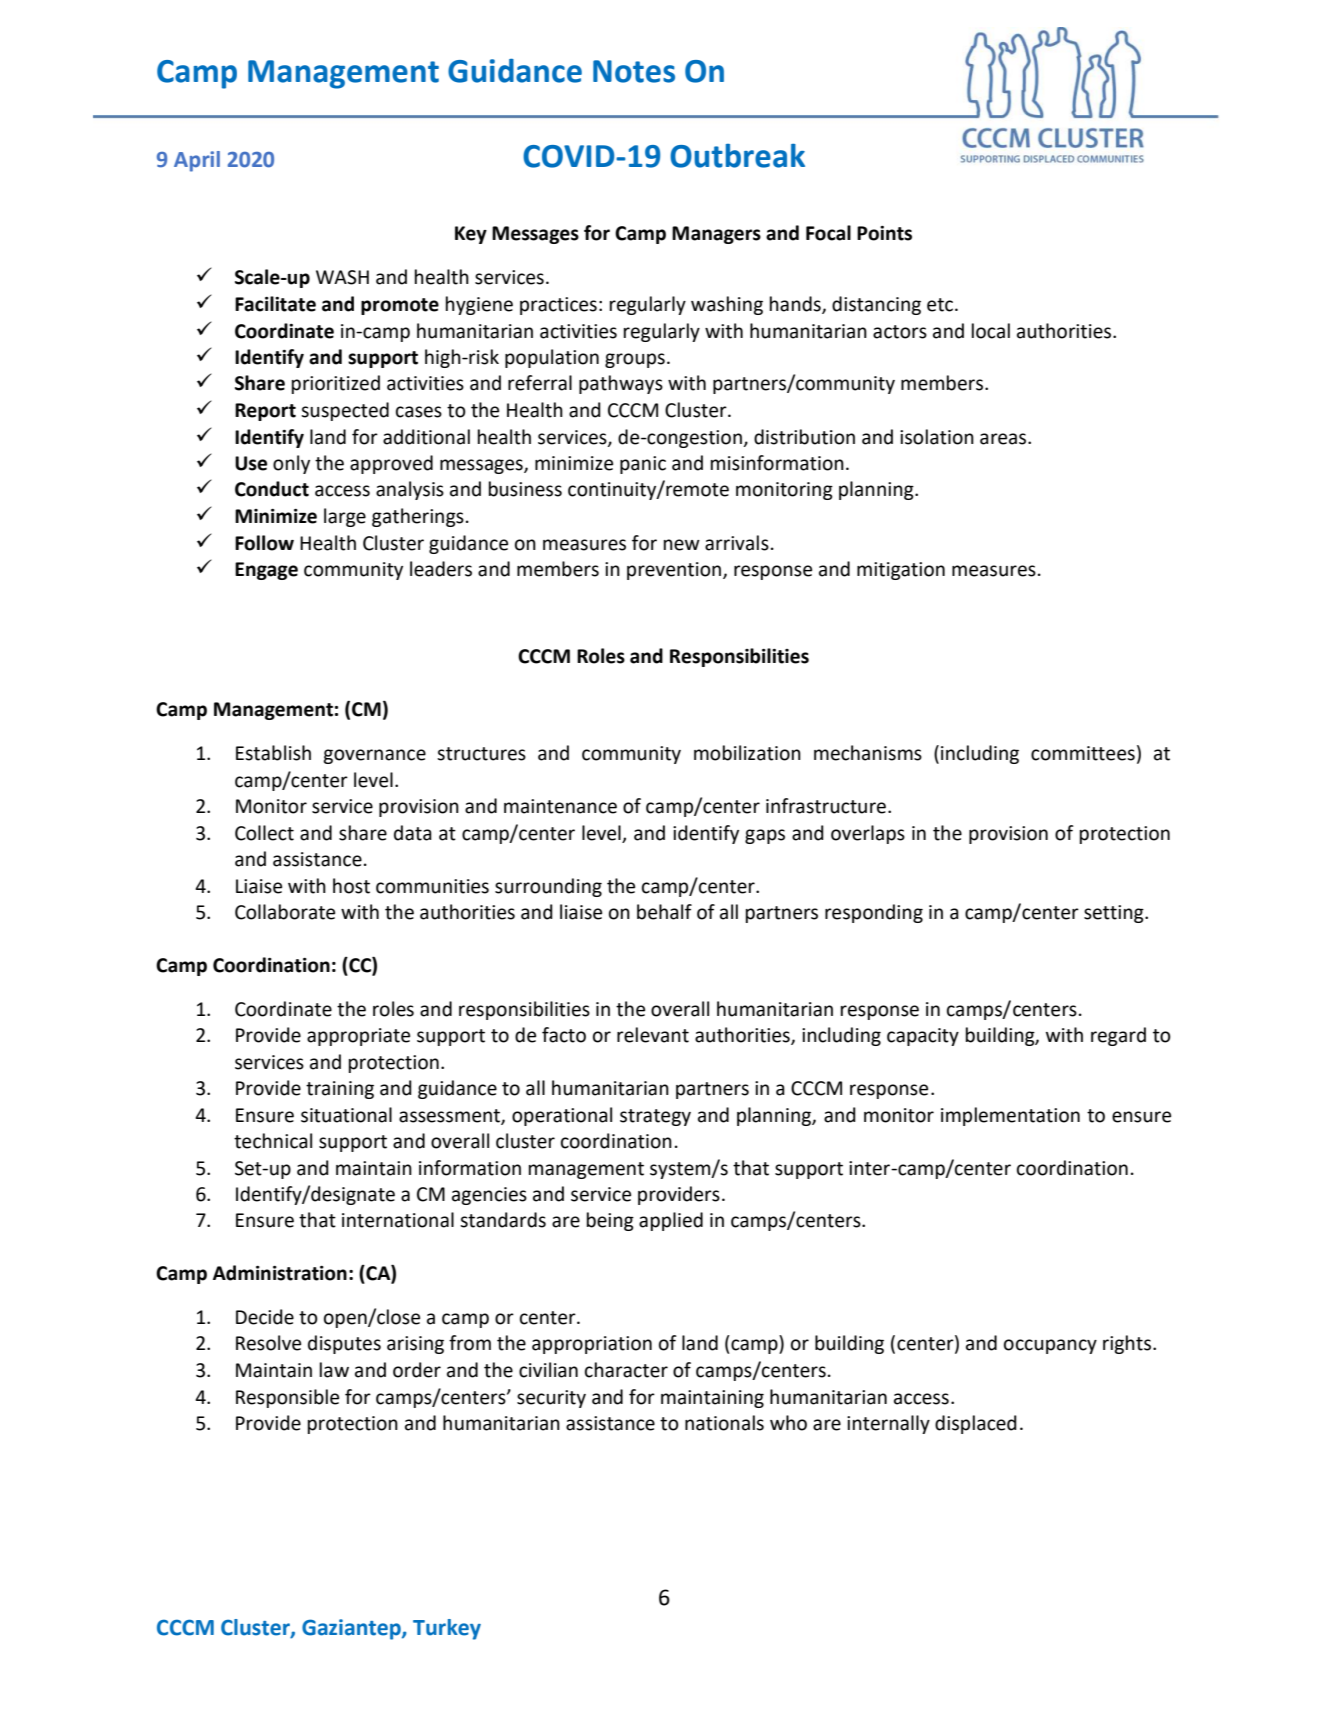 The image size is (1328, 1719). I want to click on setting, so click(1115, 914).
